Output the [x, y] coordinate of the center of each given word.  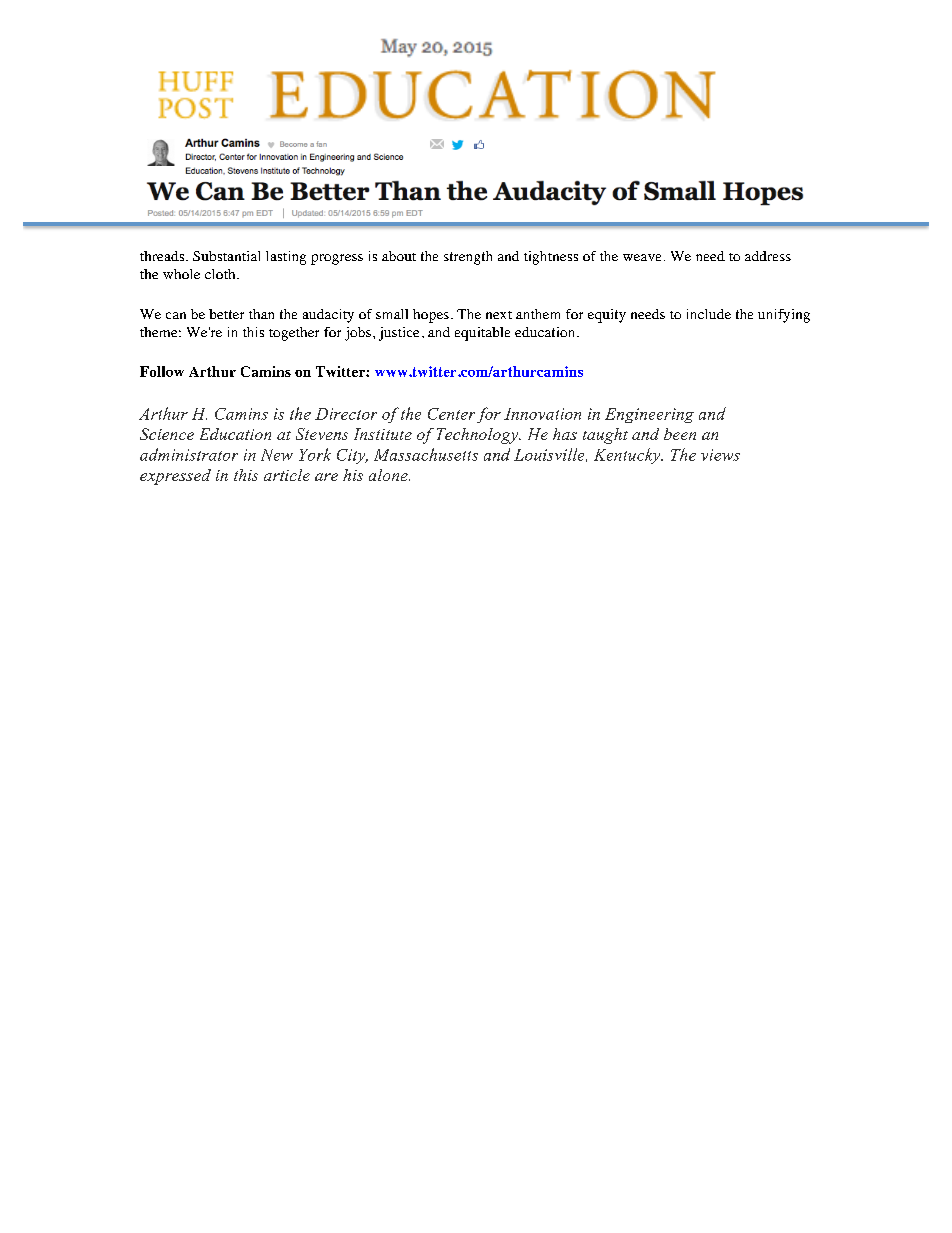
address [768, 256]
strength [468, 258]
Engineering [649, 415]
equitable [482, 334]
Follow [162, 371]
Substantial [226, 256]
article [287, 475]
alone [389, 475]
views [720, 455]
